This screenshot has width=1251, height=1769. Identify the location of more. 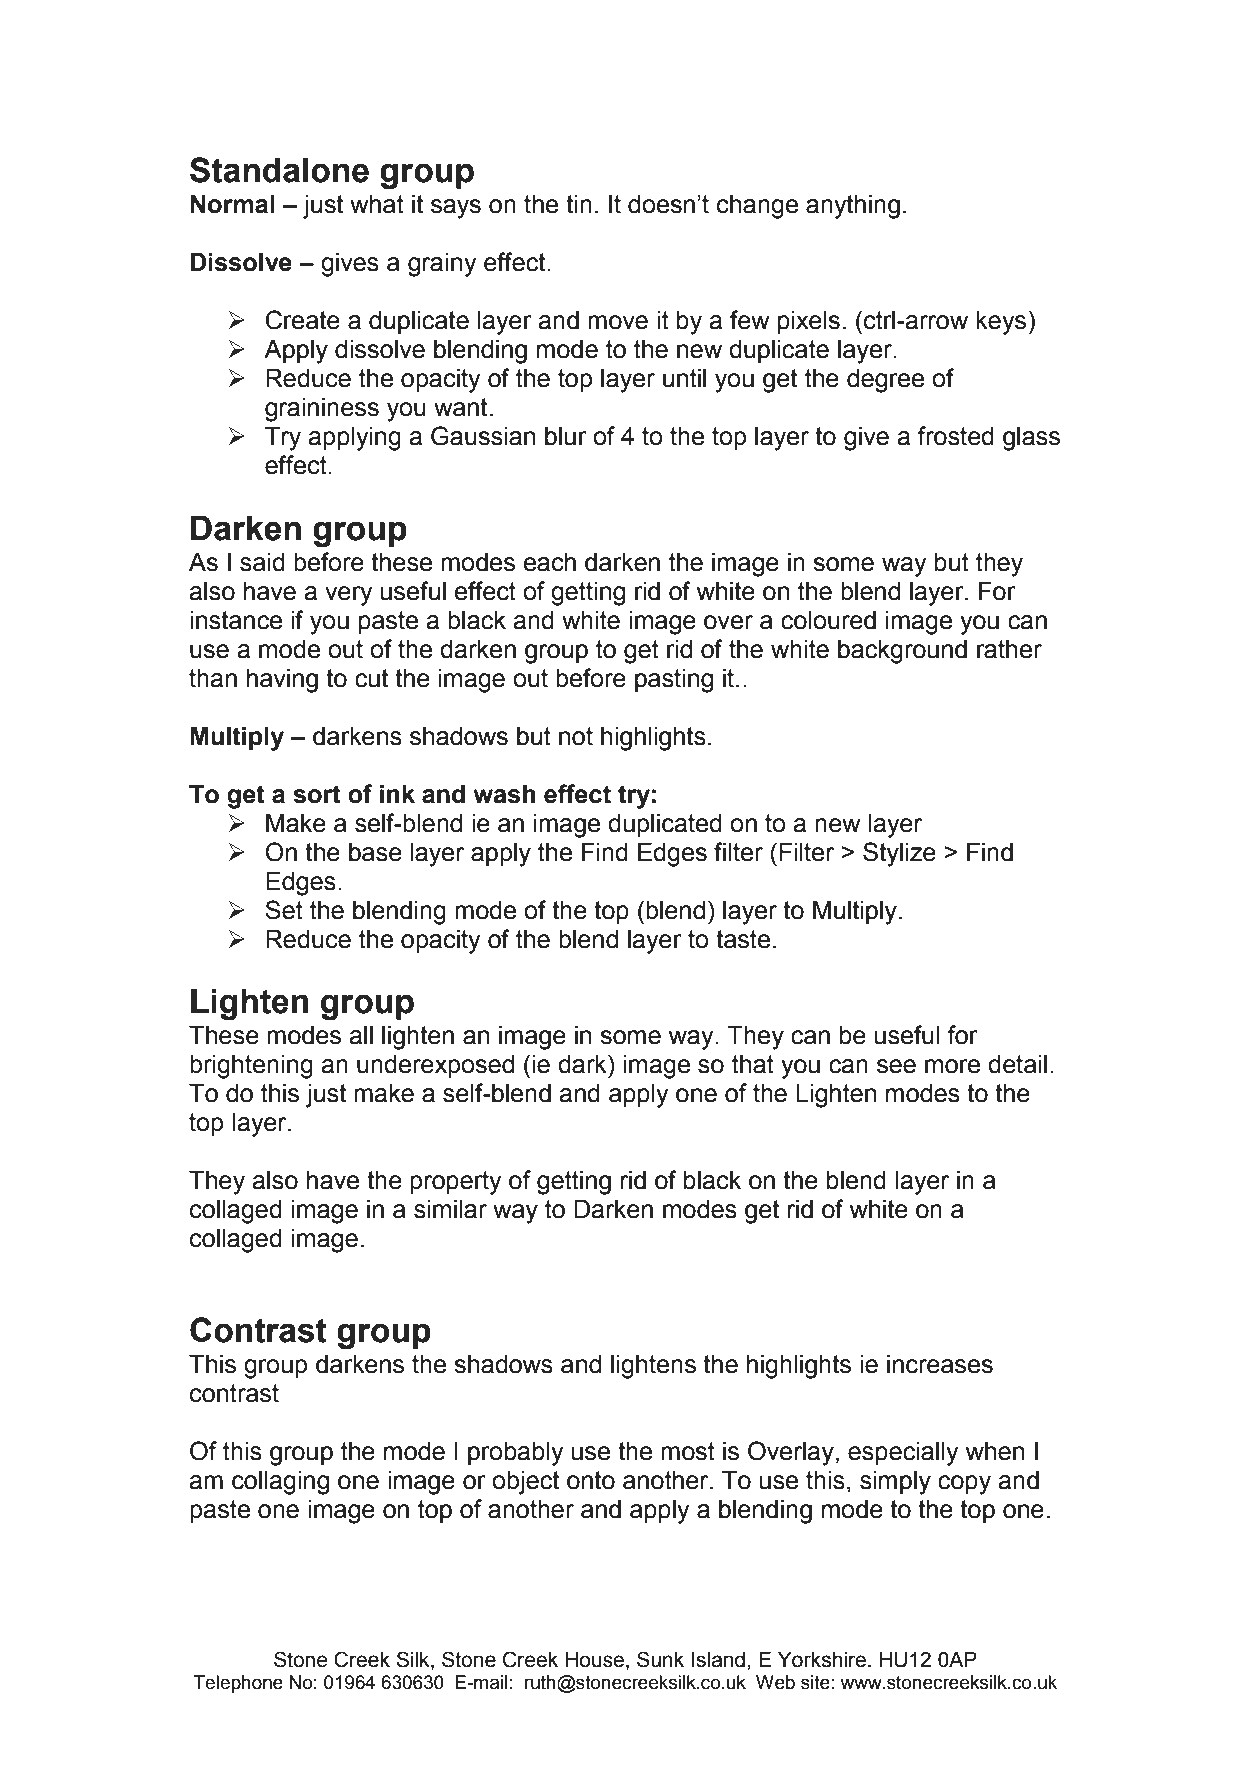
(952, 1066).
